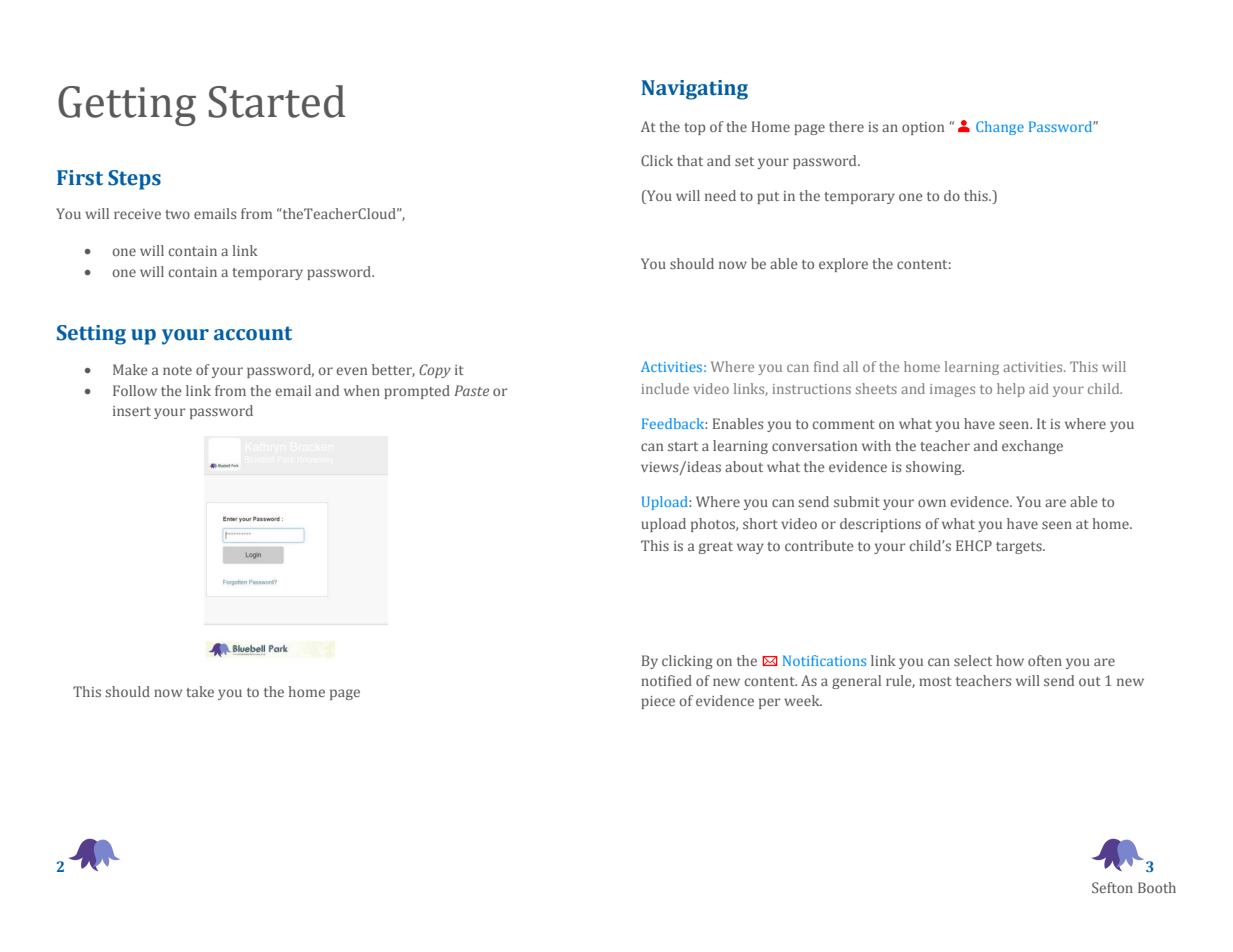 The height and width of the screenshot is (952, 1233). What do you see at coordinates (1157, 887) in the screenshot?
I see `Booth` at bounding box center [1157, 887].
